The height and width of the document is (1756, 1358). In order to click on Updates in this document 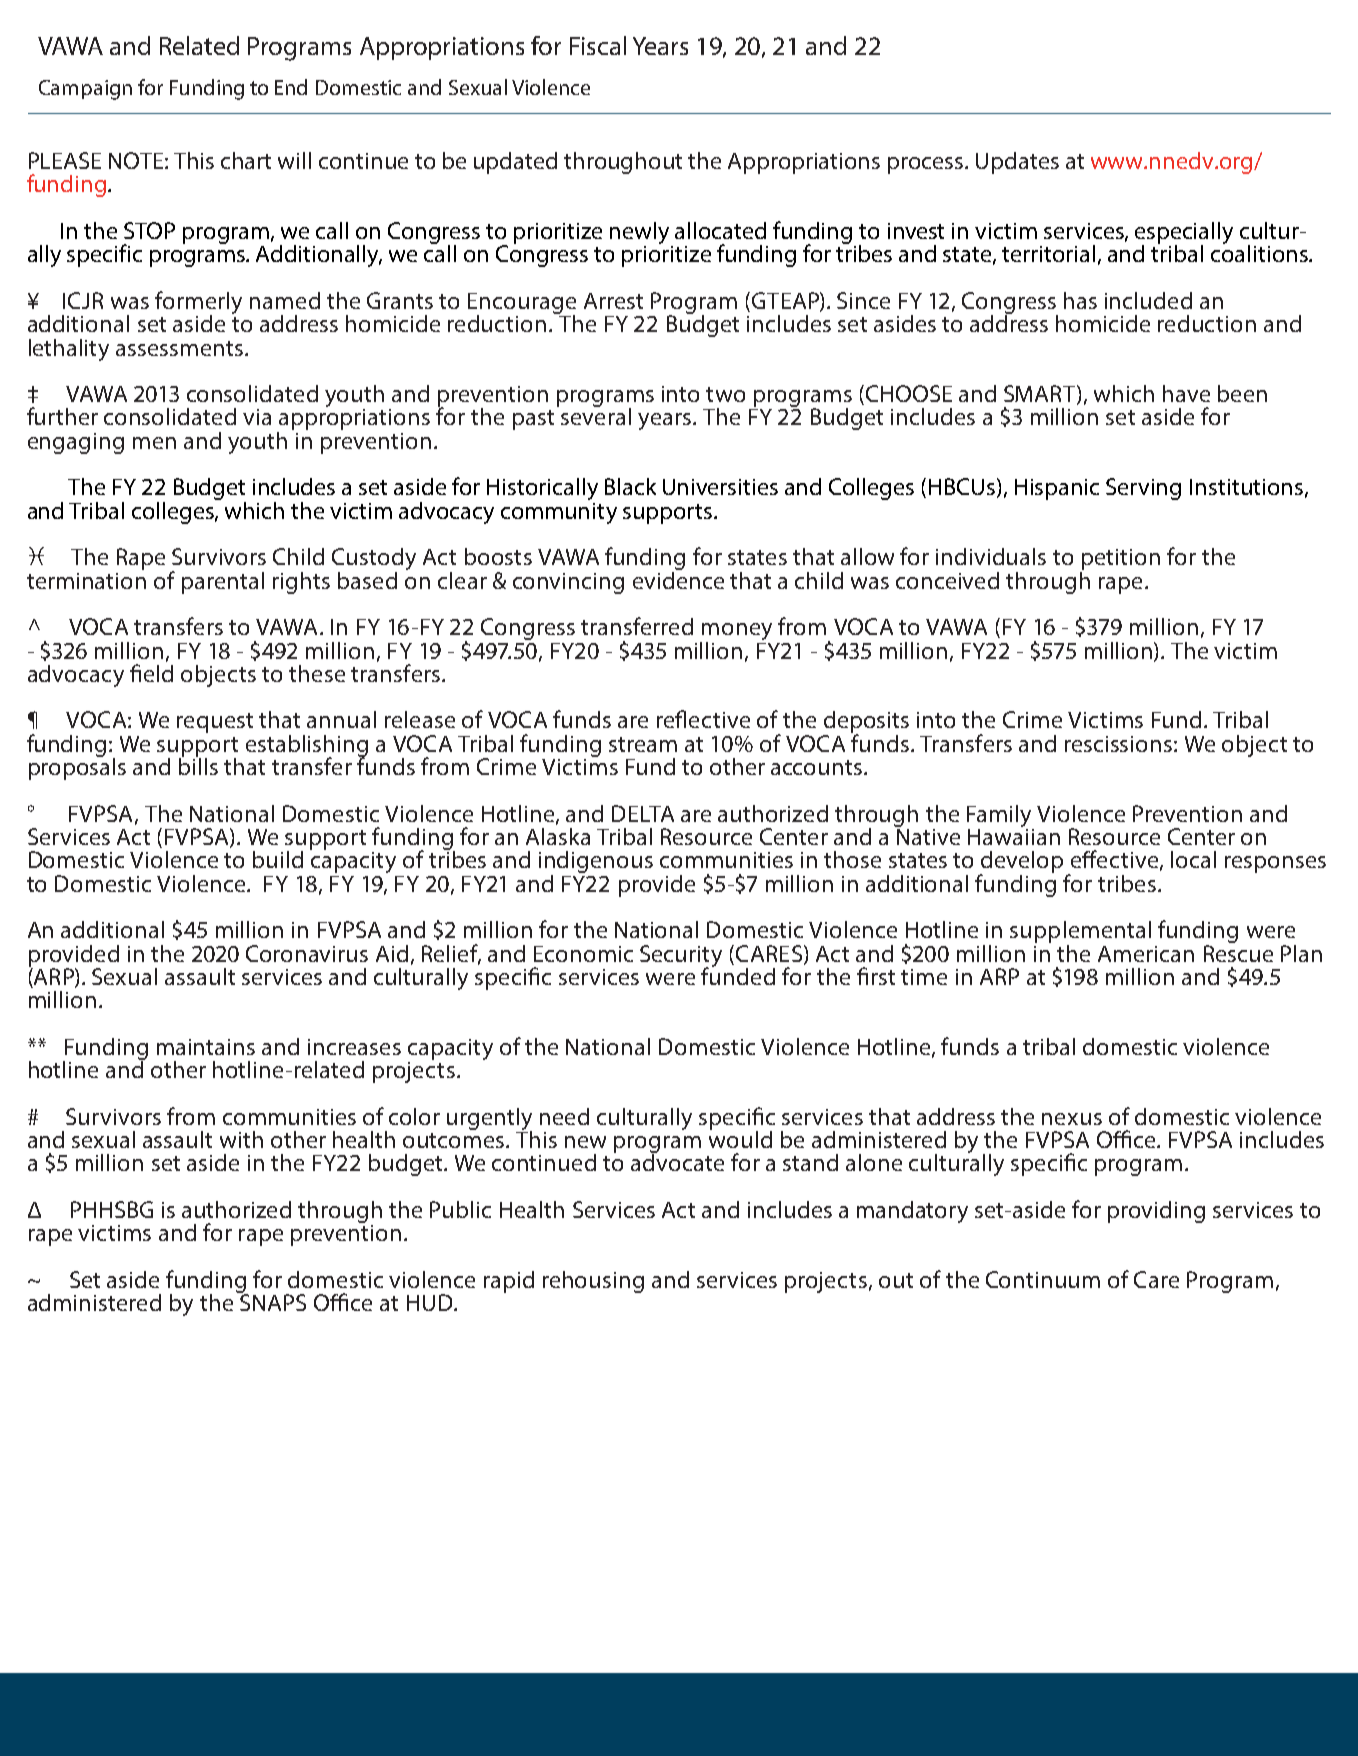, I will do `click(1017, 163)`.
